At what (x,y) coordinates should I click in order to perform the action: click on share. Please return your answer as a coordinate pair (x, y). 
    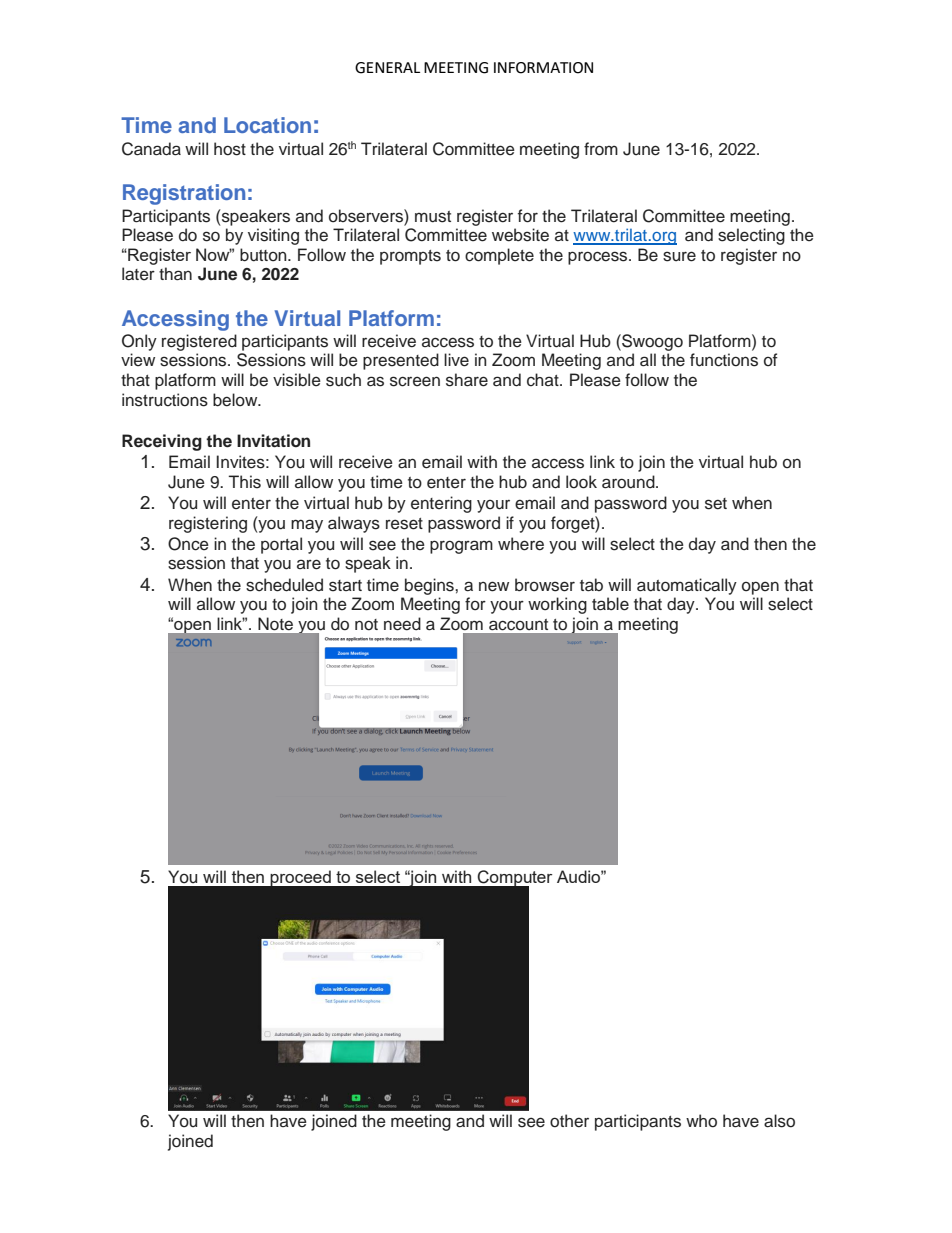
    Looking at the image, I should click on (467, 380).
